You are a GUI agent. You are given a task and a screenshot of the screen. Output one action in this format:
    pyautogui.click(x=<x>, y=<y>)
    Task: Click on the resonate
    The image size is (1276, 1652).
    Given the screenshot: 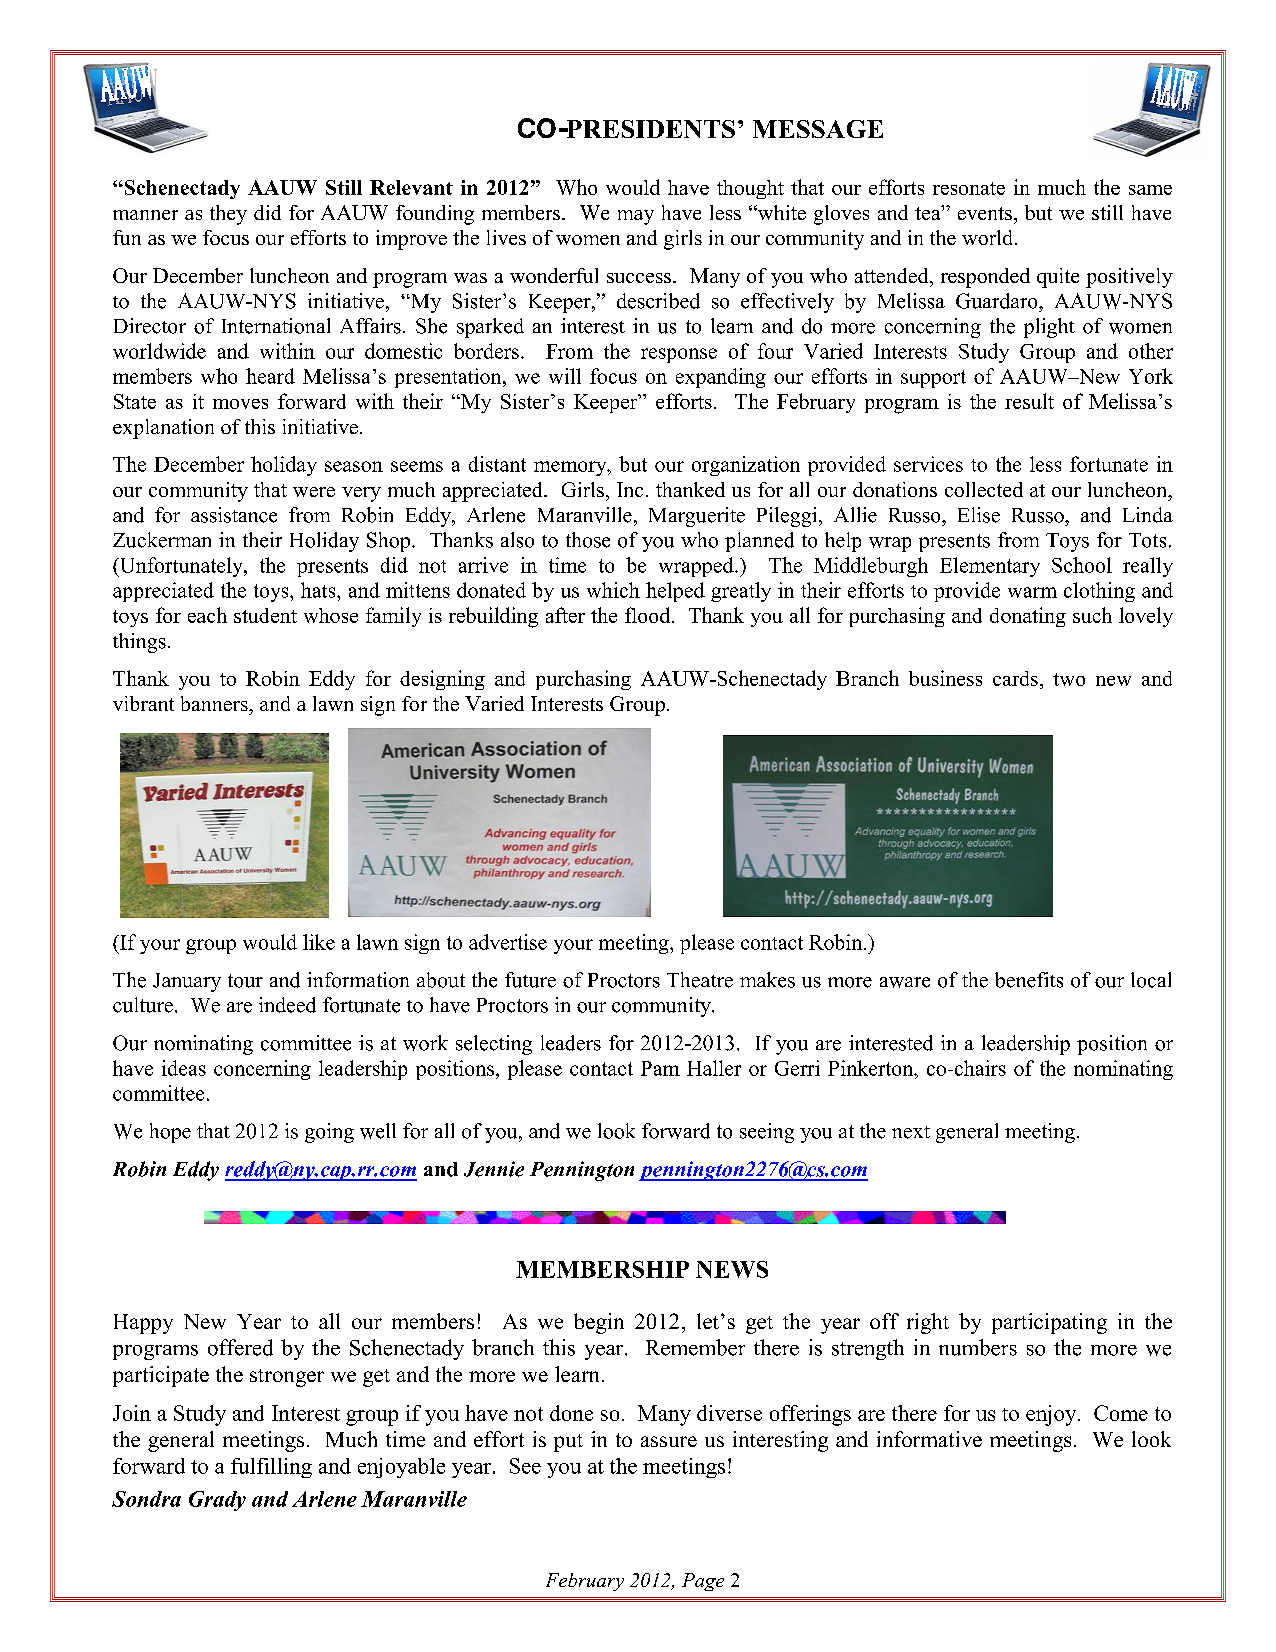 What is the action you would take?
    pyautogui.click(x=969, y=188)
